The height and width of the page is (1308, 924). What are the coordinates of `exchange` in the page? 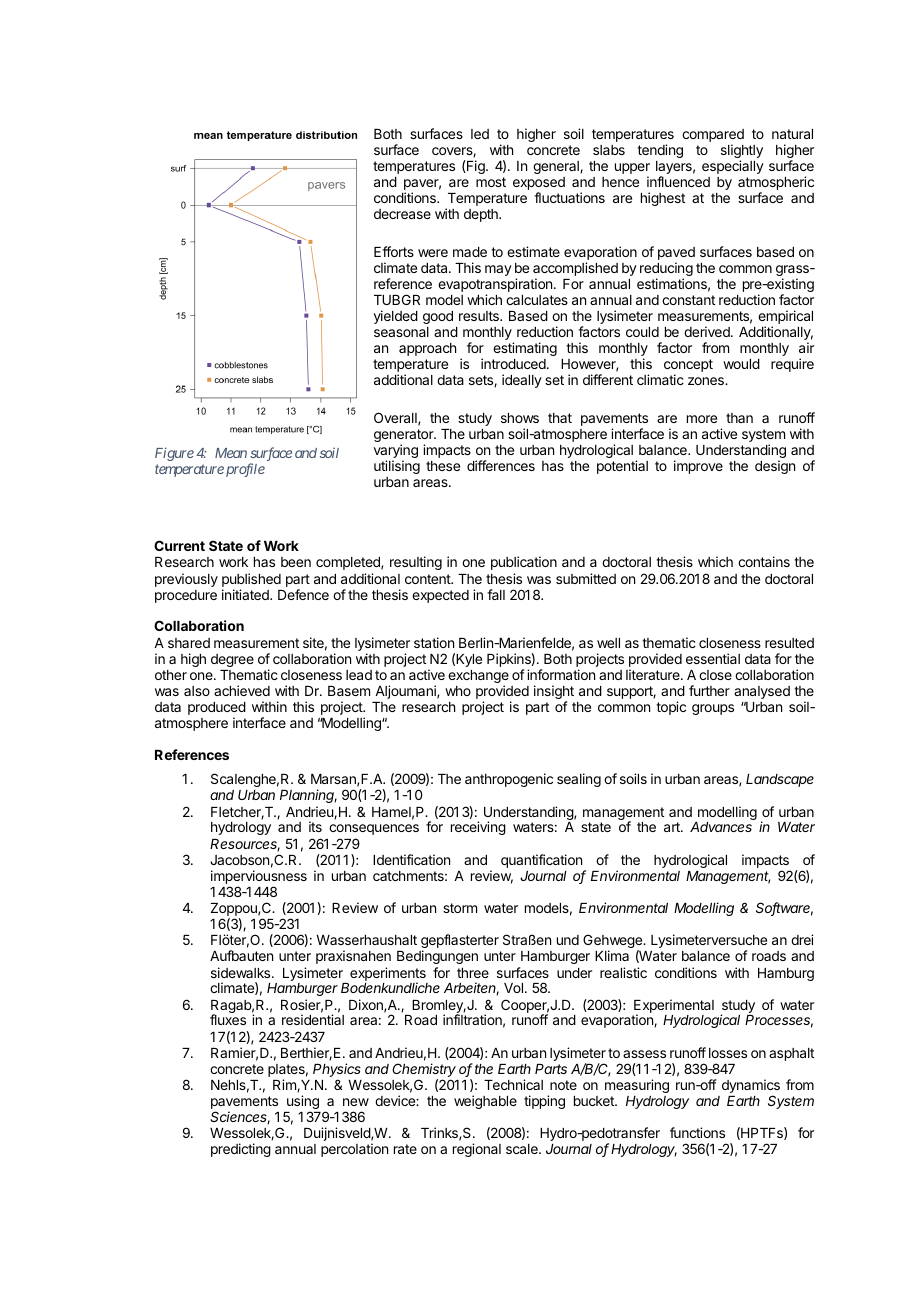 It's located at (478, 678).
